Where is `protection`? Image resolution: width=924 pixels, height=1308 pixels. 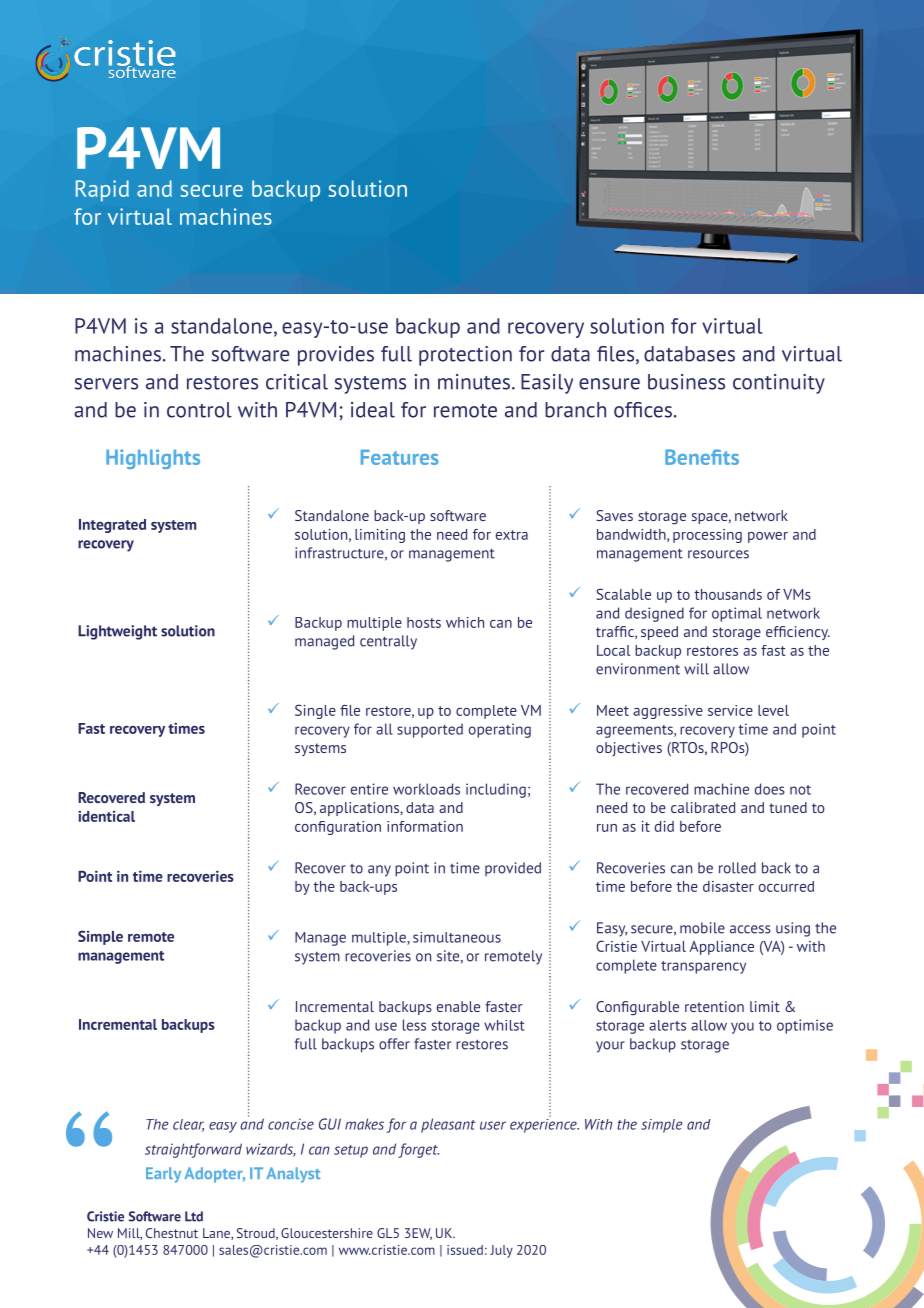
protection is located at coordinates (465, 356).
